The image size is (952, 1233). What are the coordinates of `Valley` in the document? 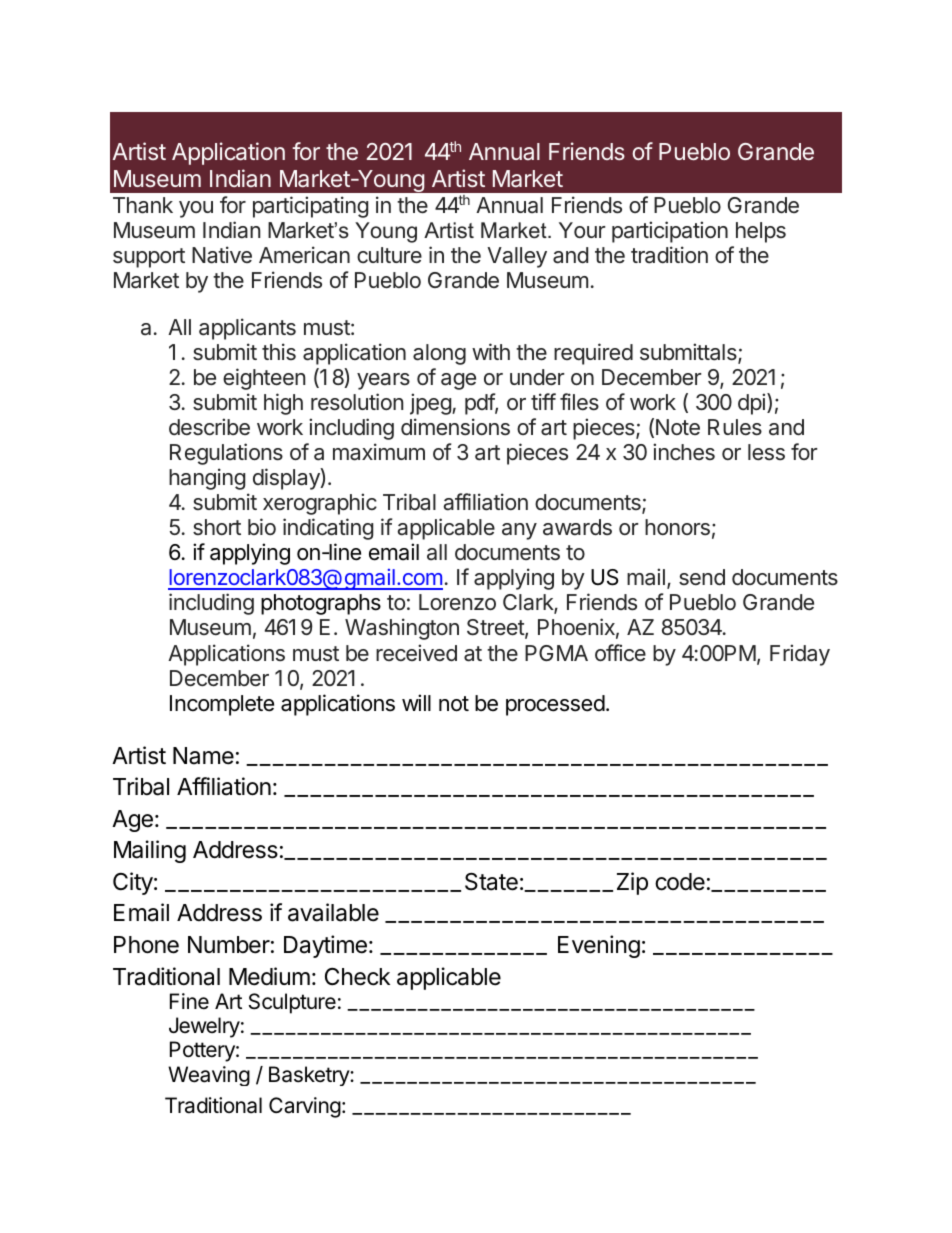 It's located at (517, 257).
